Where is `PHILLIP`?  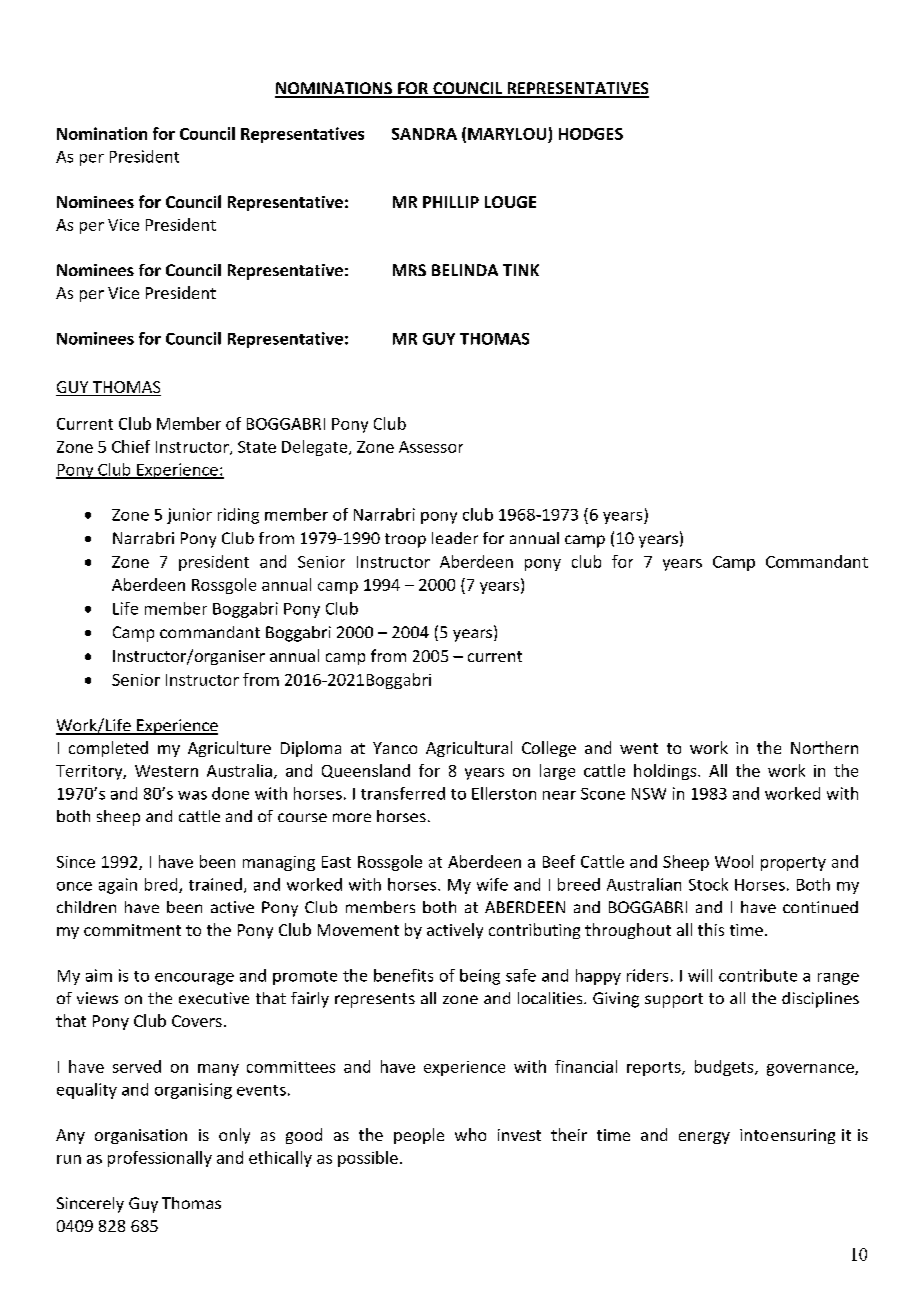
PHILLIP is located at coordinates (451, 202).
